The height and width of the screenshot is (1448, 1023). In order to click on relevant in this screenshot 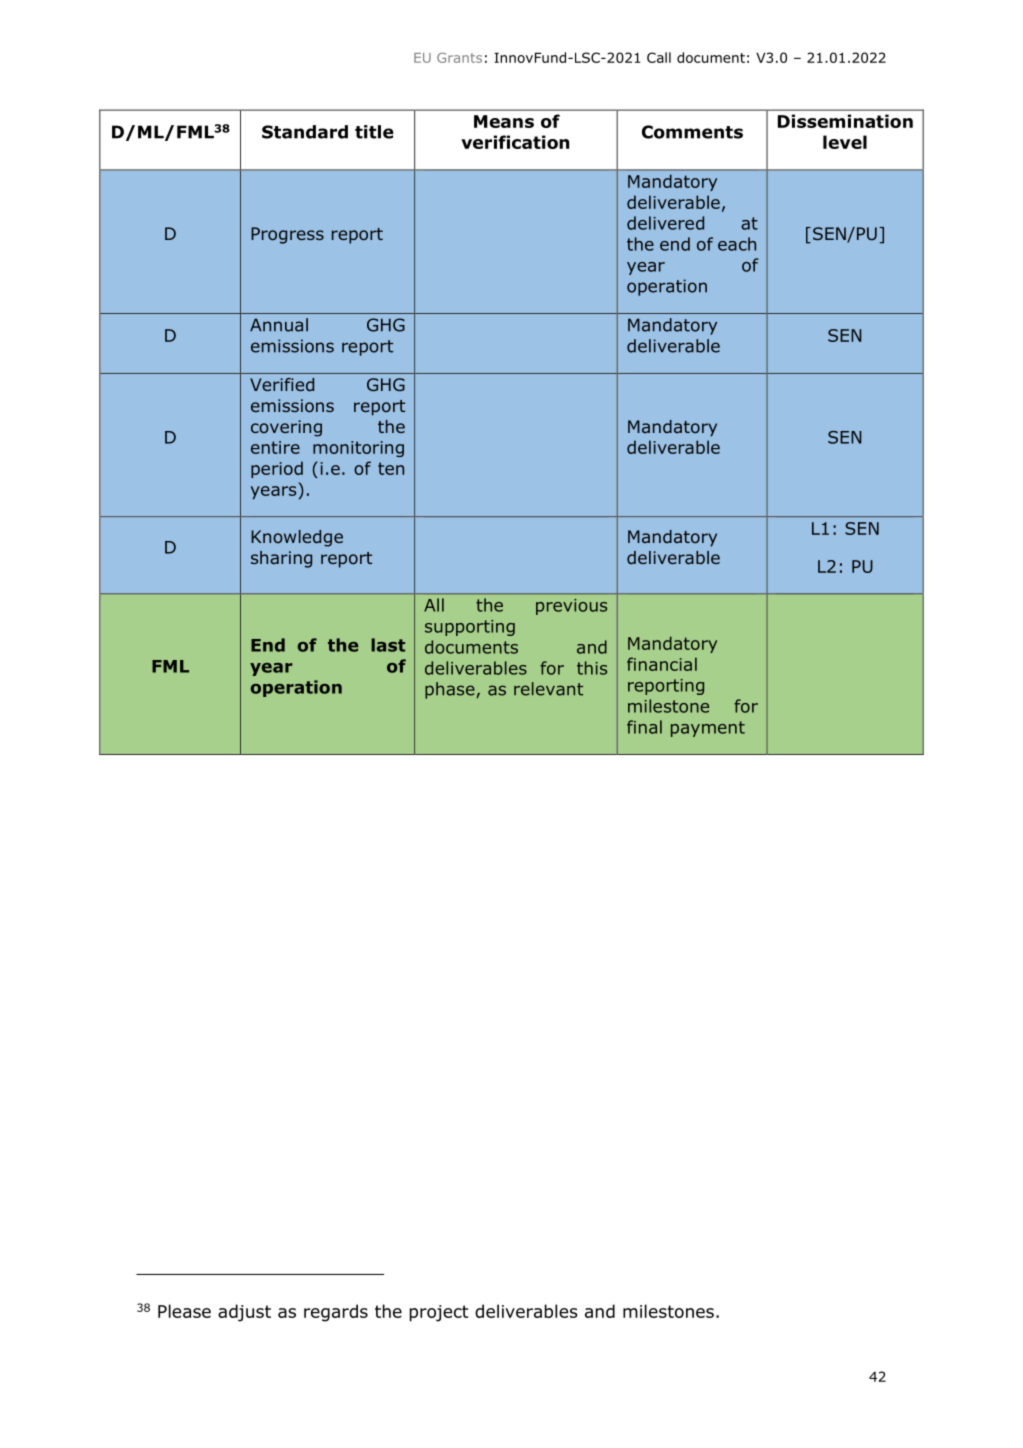, I will do `click(548, 689)`.
